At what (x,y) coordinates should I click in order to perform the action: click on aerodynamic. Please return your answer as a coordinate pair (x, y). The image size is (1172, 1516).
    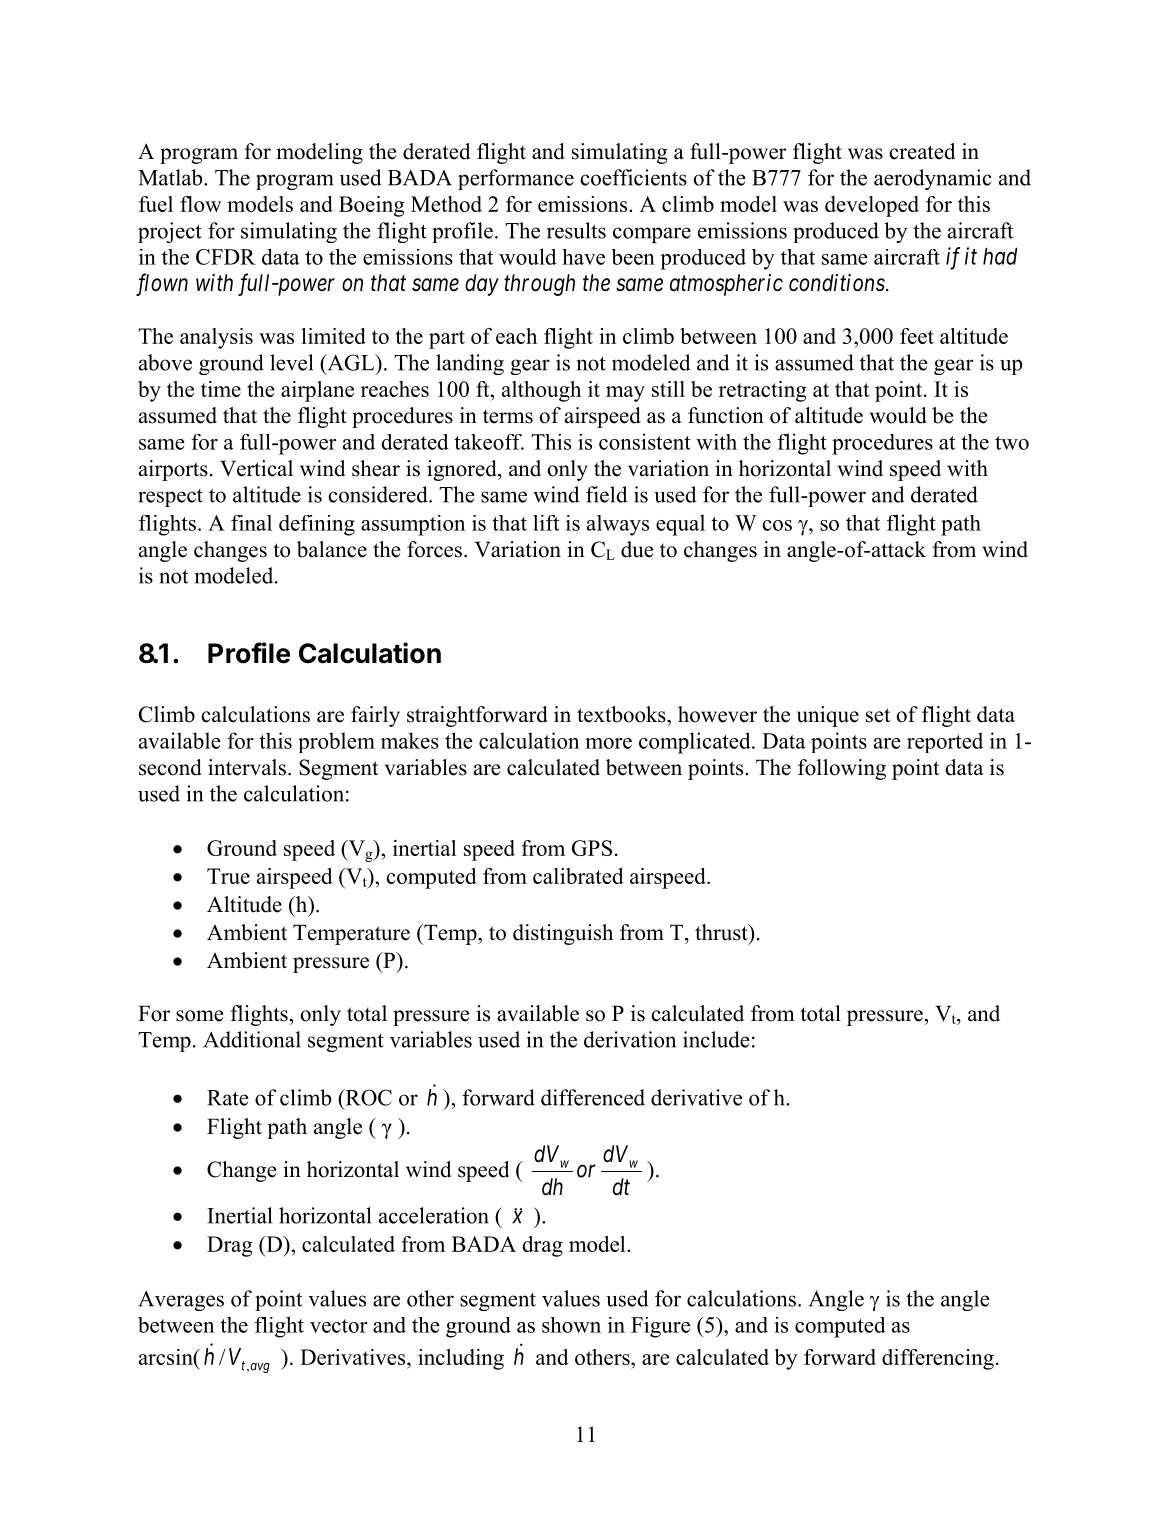
    Looking at the image, I should click on (933, 179).
